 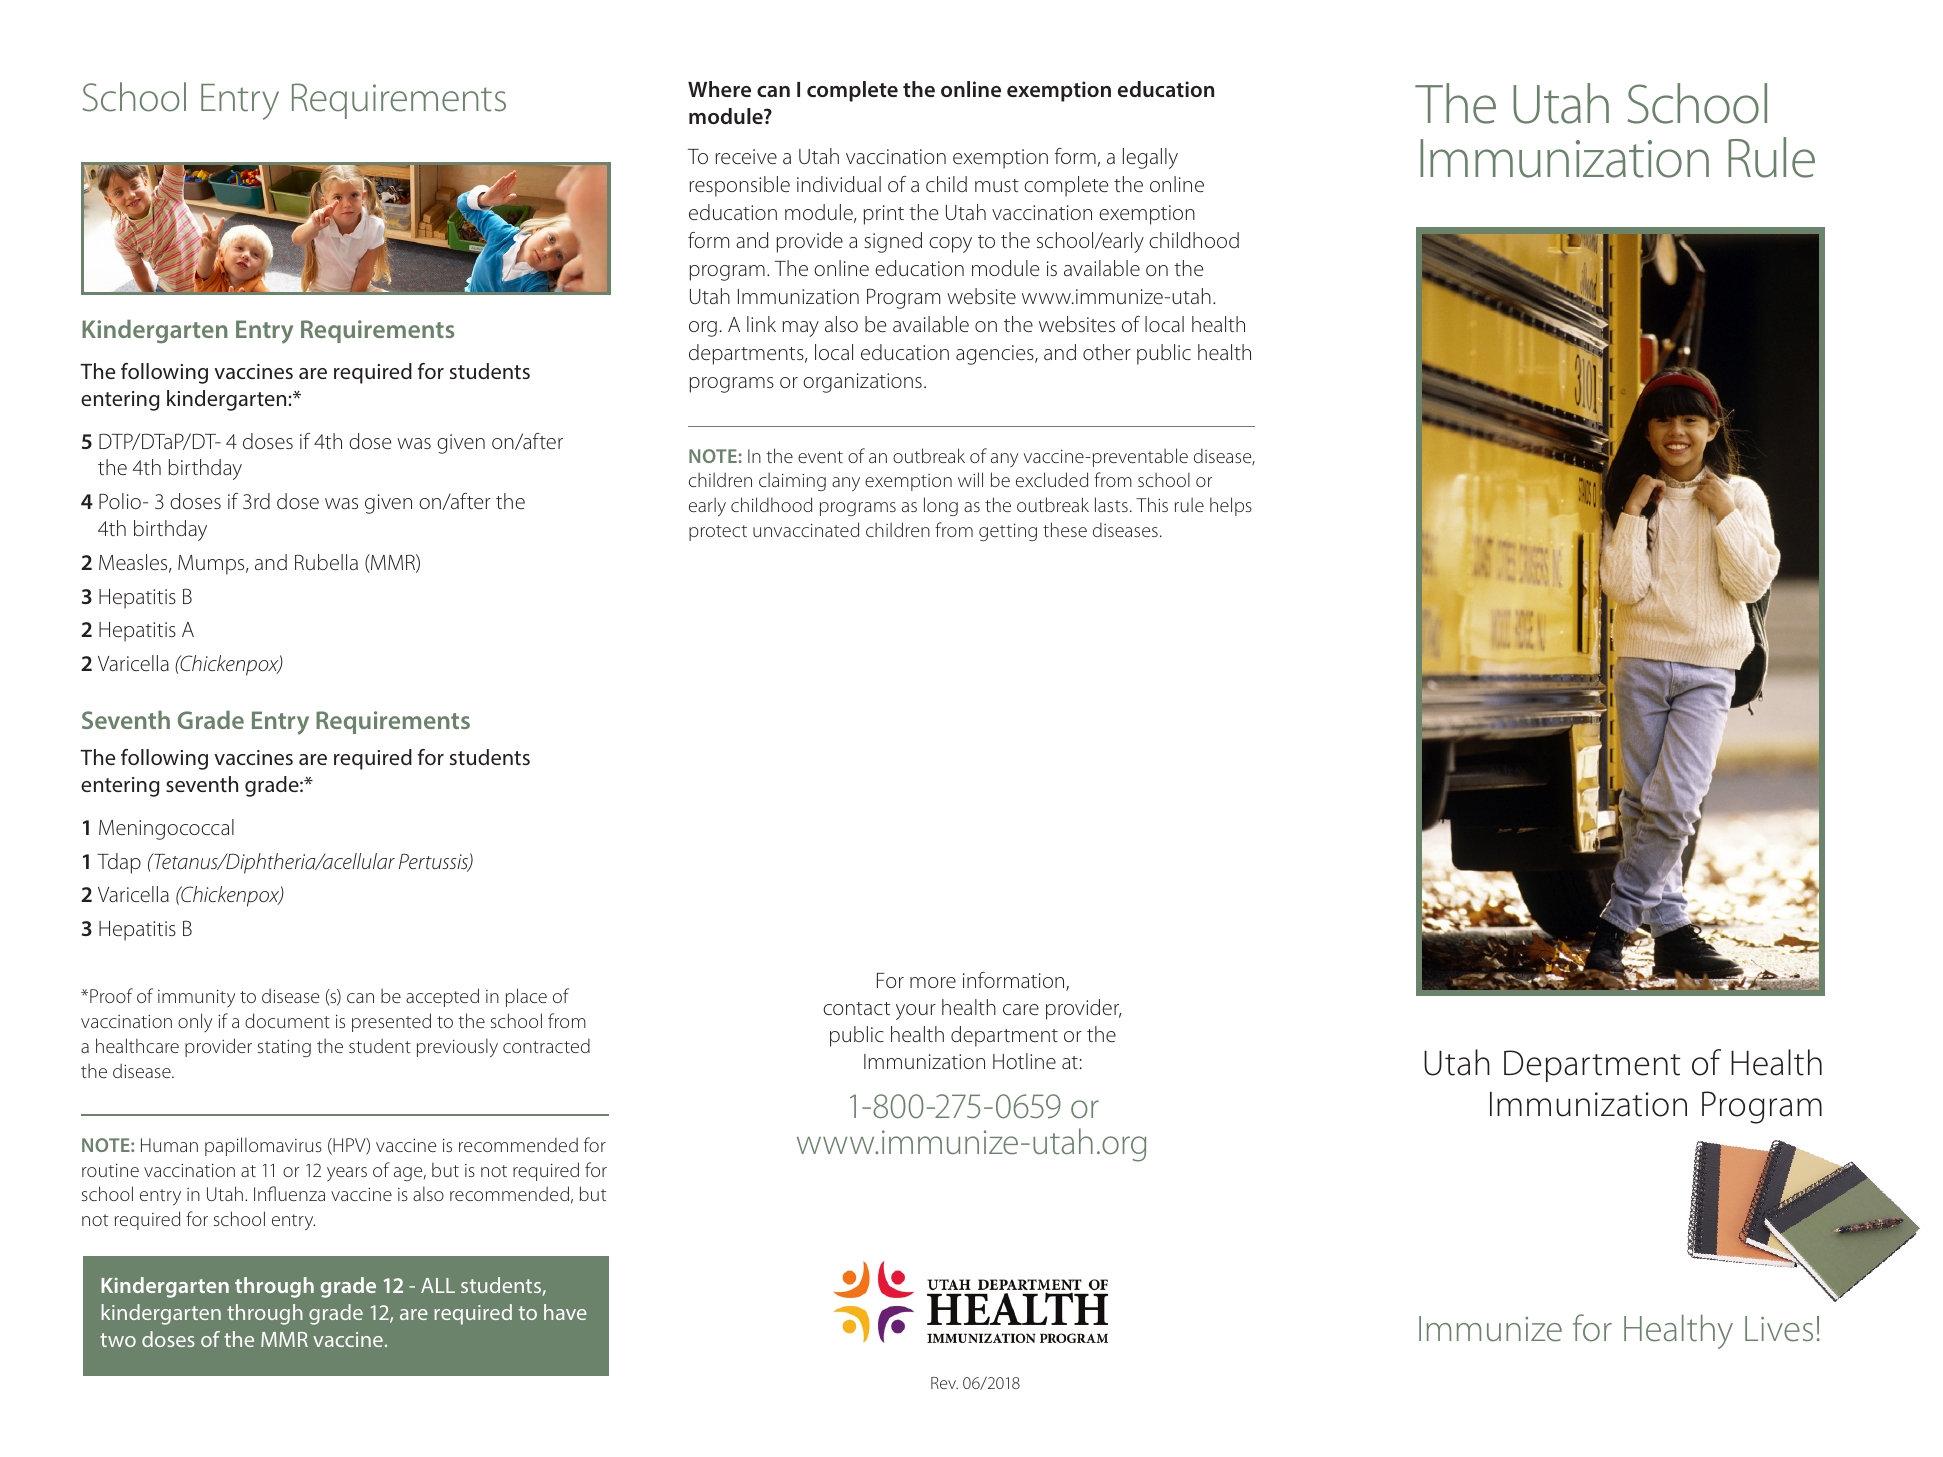 I want to click on your, so click(x=916, y=1012).
